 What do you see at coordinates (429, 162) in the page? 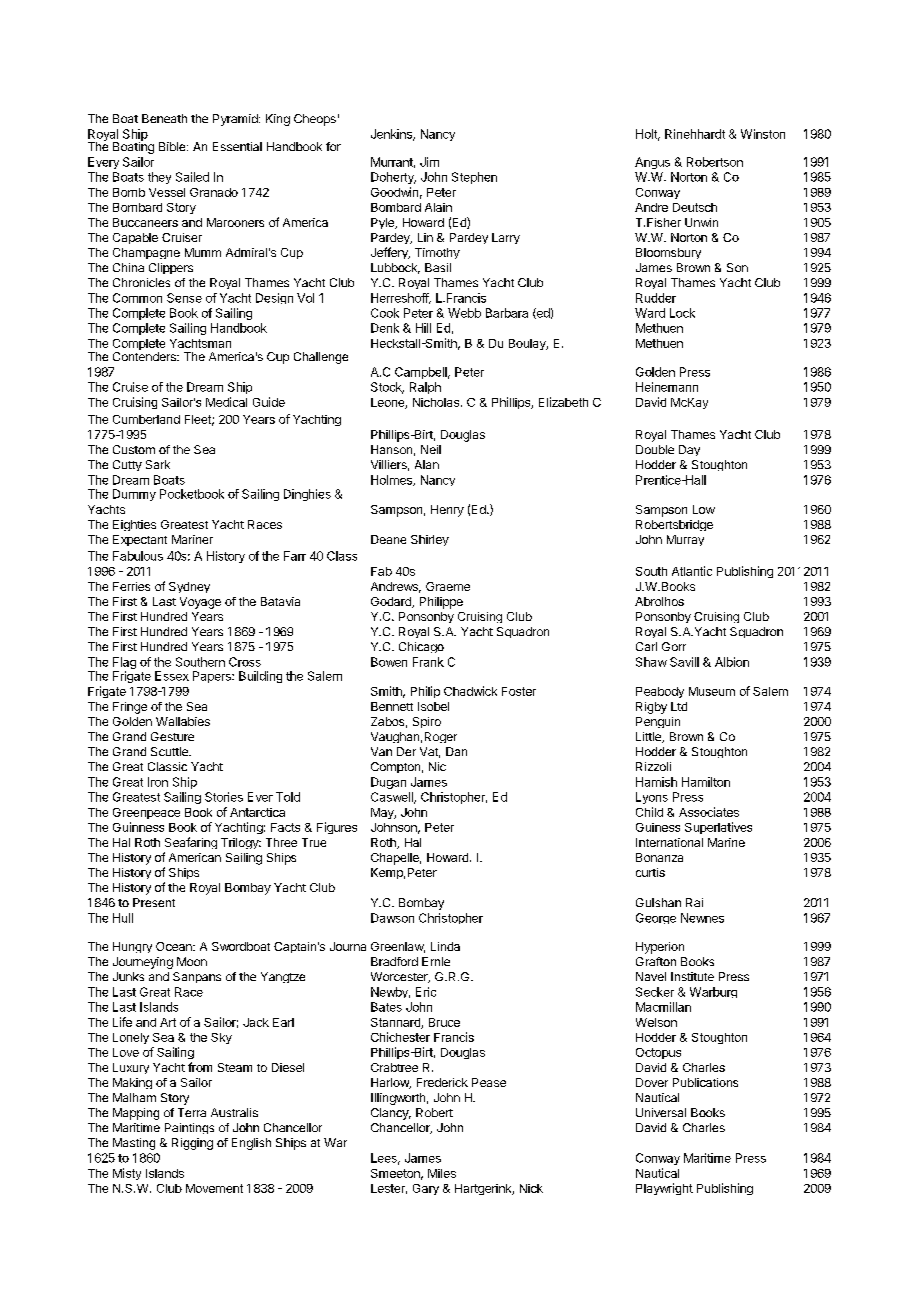
I see `Jim` at bounding box center [429, 162].
